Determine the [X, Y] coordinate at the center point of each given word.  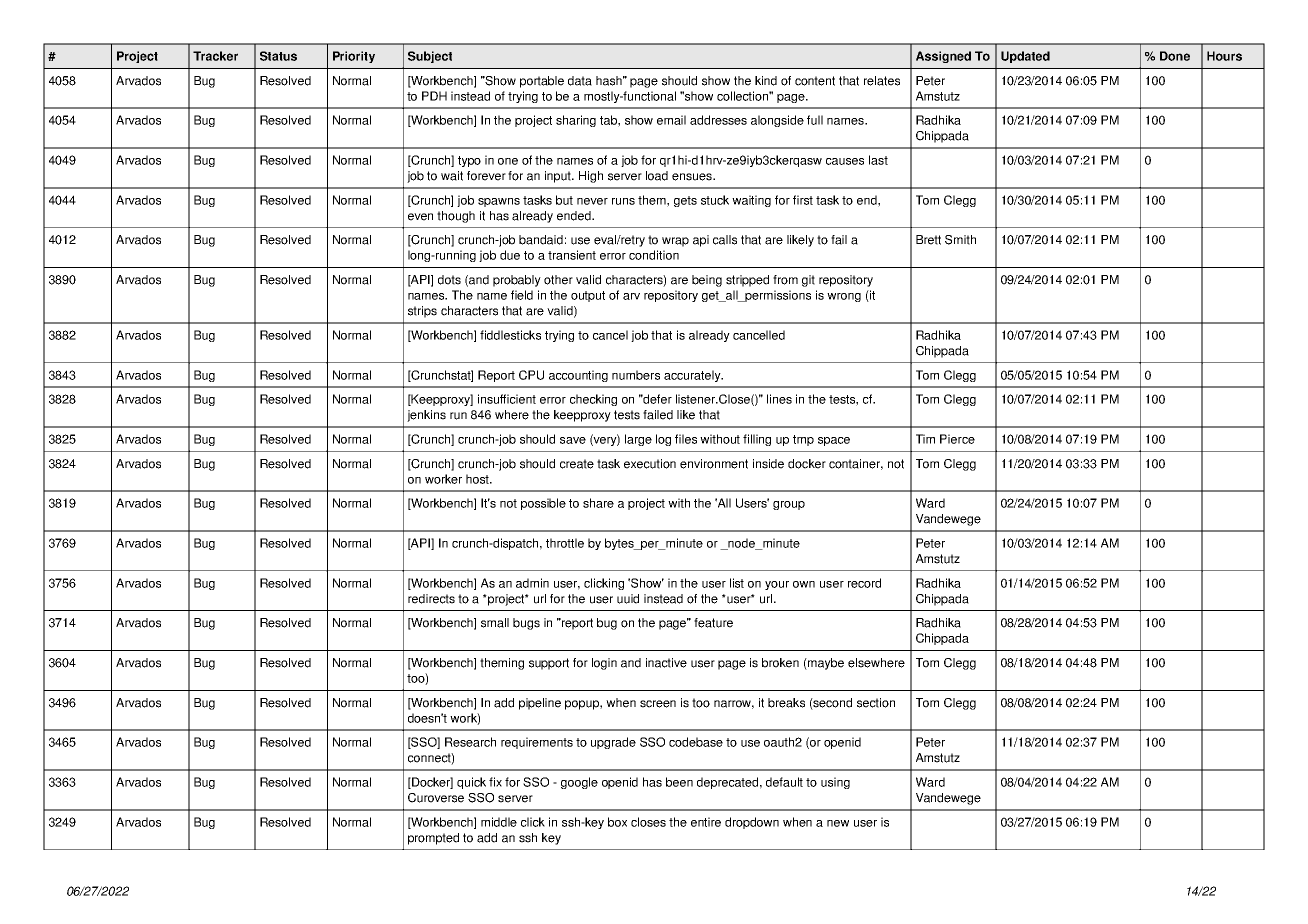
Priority [354, 57]
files [686, 439]
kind [766, 81]
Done [1175, 56]
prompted [433, 839]
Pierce [957, 439]
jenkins [426, 416]
